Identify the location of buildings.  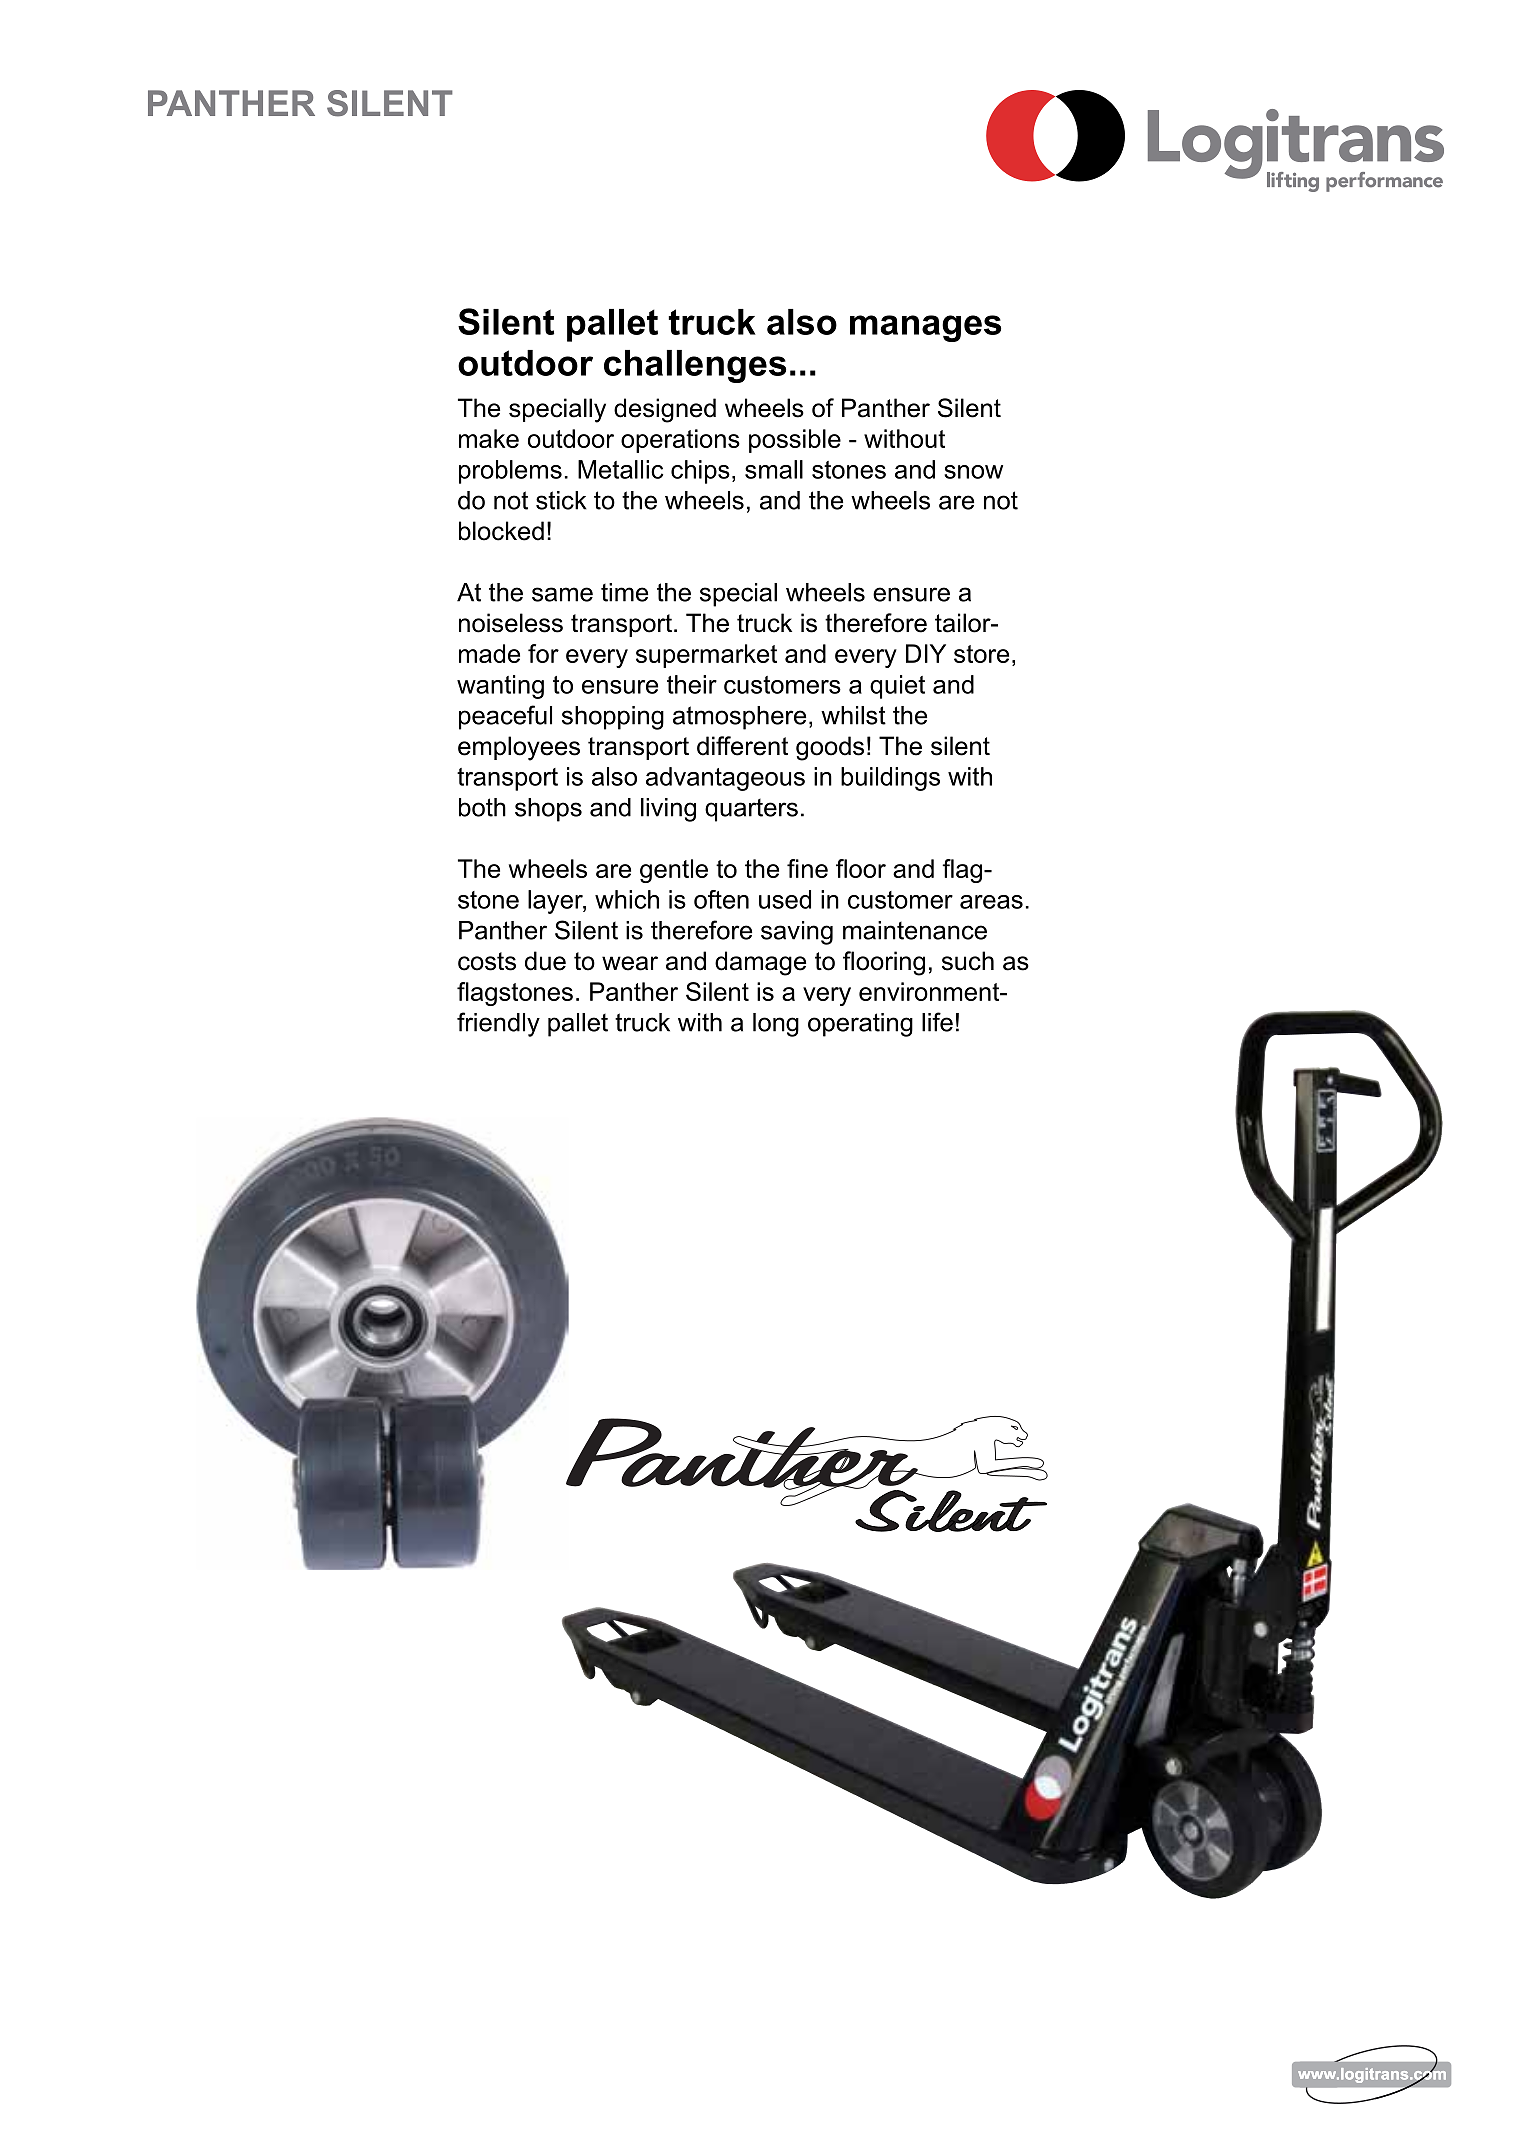
(890, 779).
